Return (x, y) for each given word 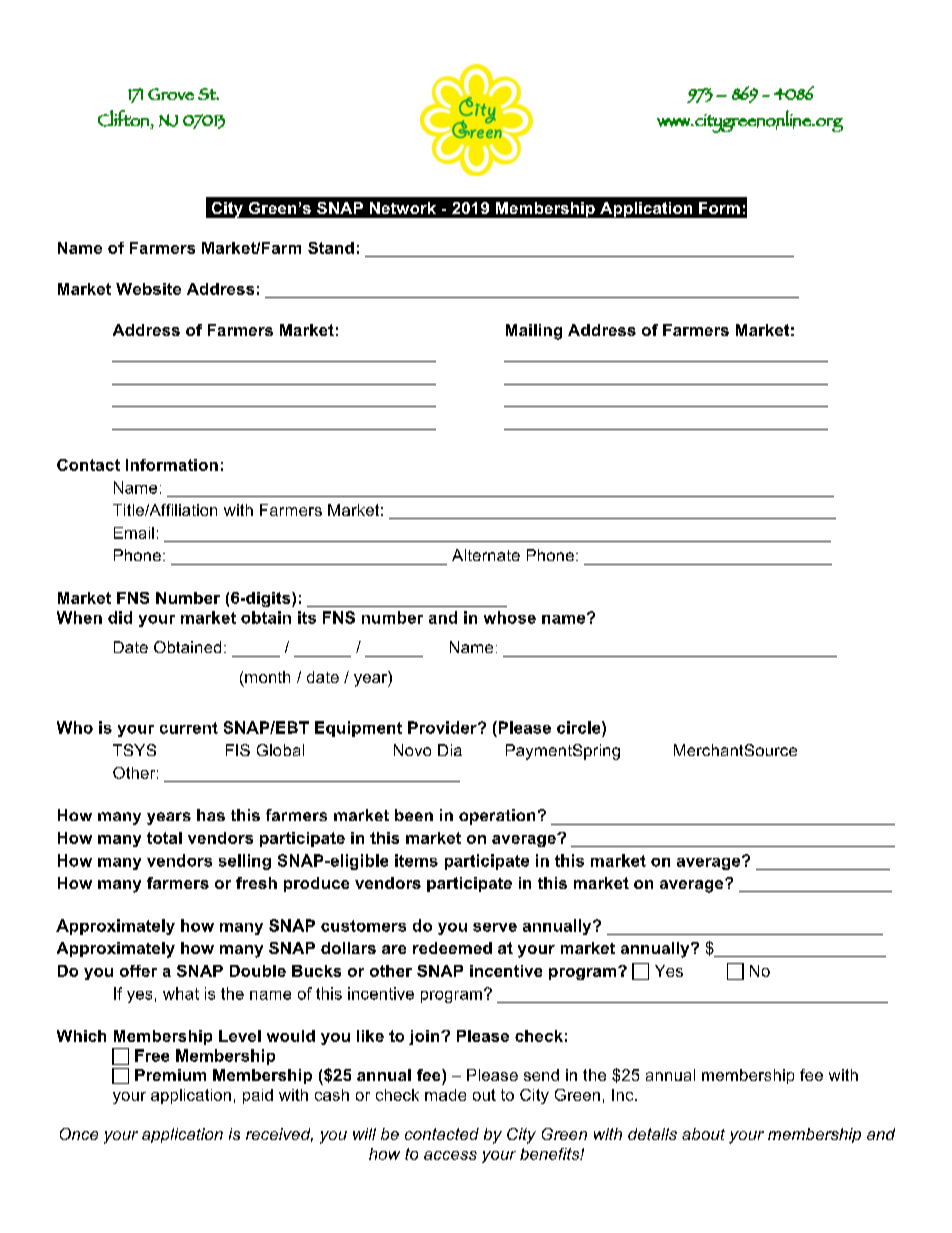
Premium (170, 1075)
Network (403, 208)
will (364, 1134)
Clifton (124, 119)
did (120, 617)
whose (510, 617)
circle (580, 727)
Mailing (534, 332)
